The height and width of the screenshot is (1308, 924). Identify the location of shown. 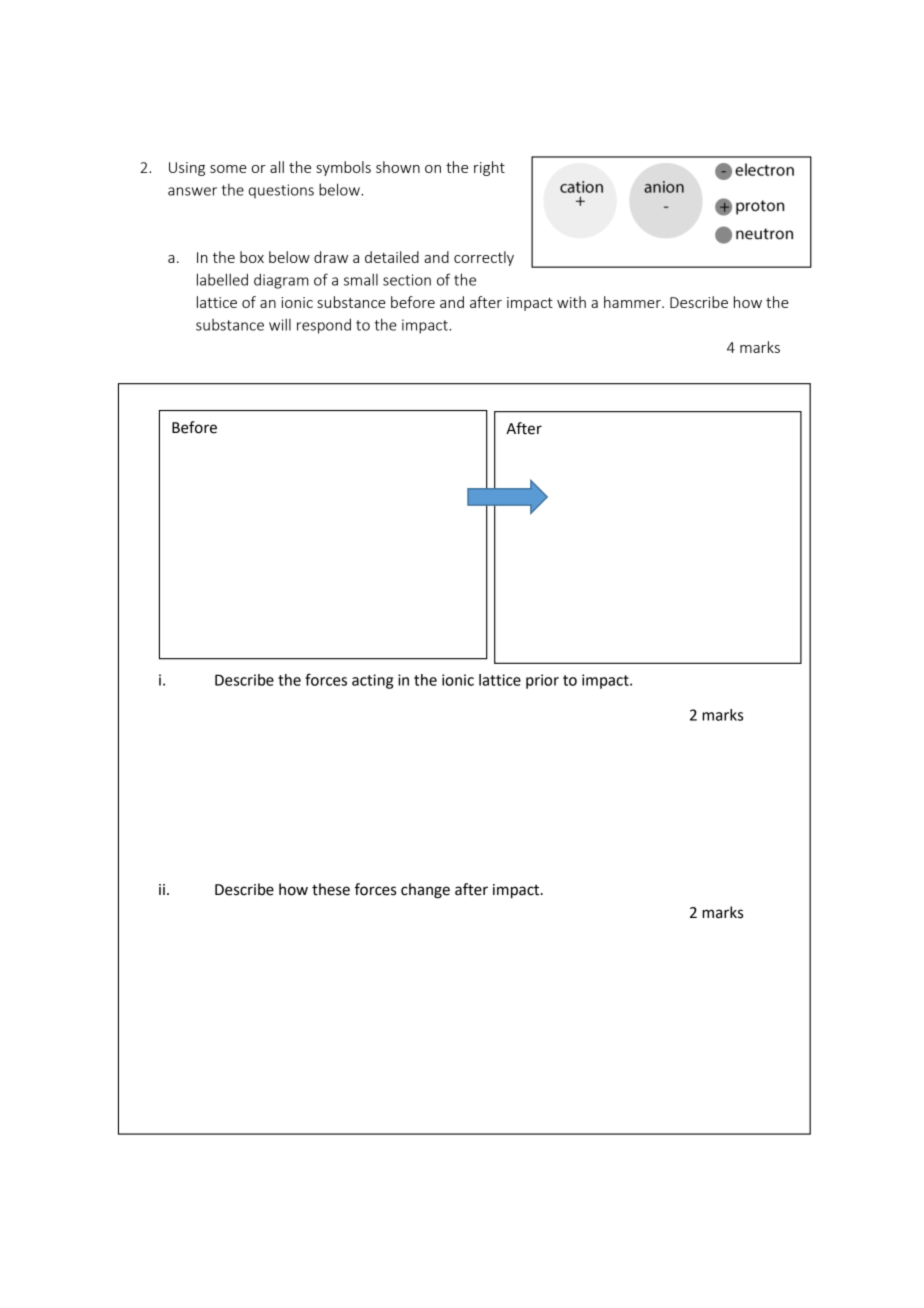
(398, 167).
